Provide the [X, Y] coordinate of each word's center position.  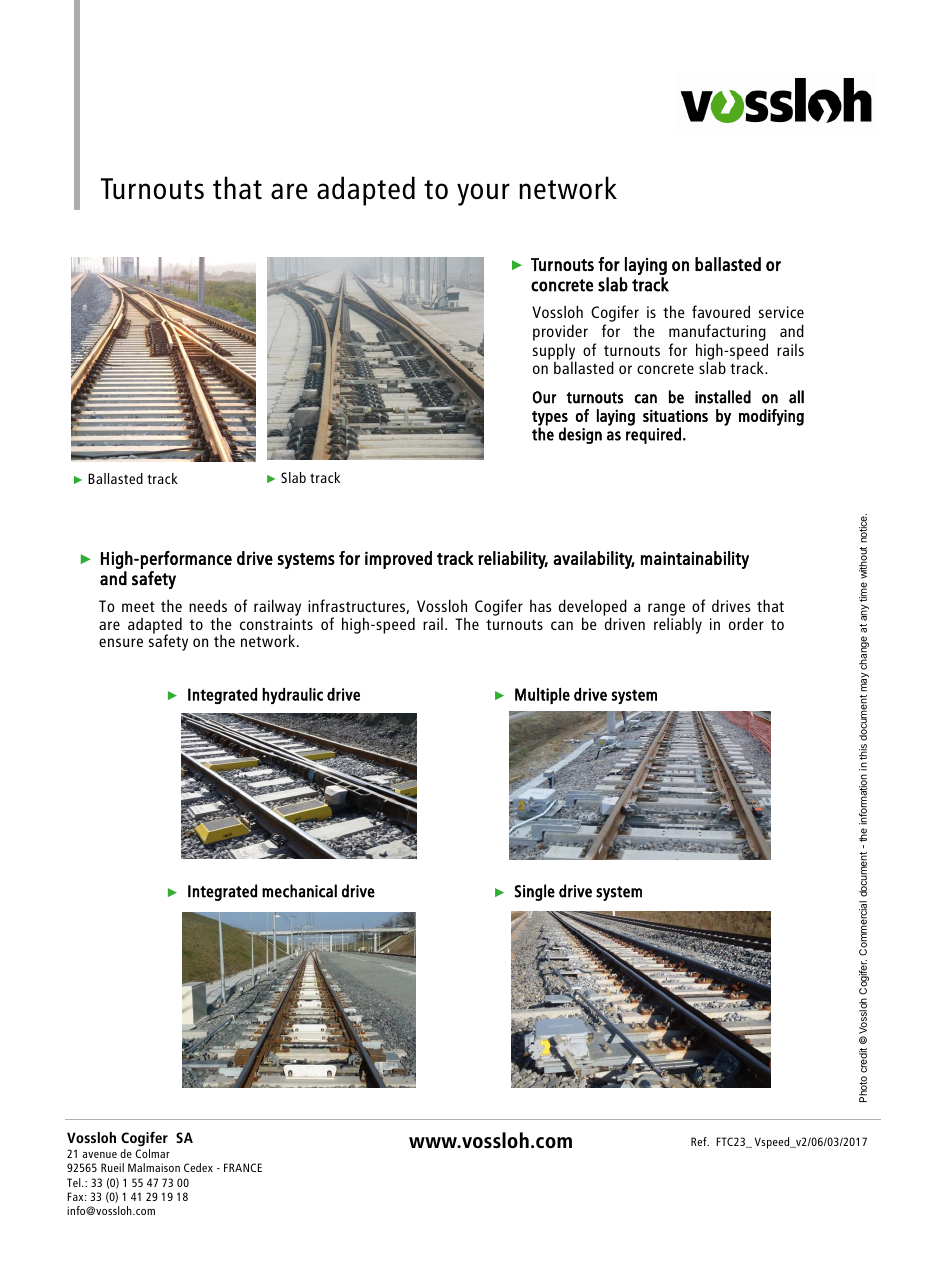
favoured [721, 311]
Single [535, 892]
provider [560, 334]
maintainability [695, 560]
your [483, 194]
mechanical [299, 891]
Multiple [542, 696]
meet [138, 606]
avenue [99, 1155]
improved [398, 560]
